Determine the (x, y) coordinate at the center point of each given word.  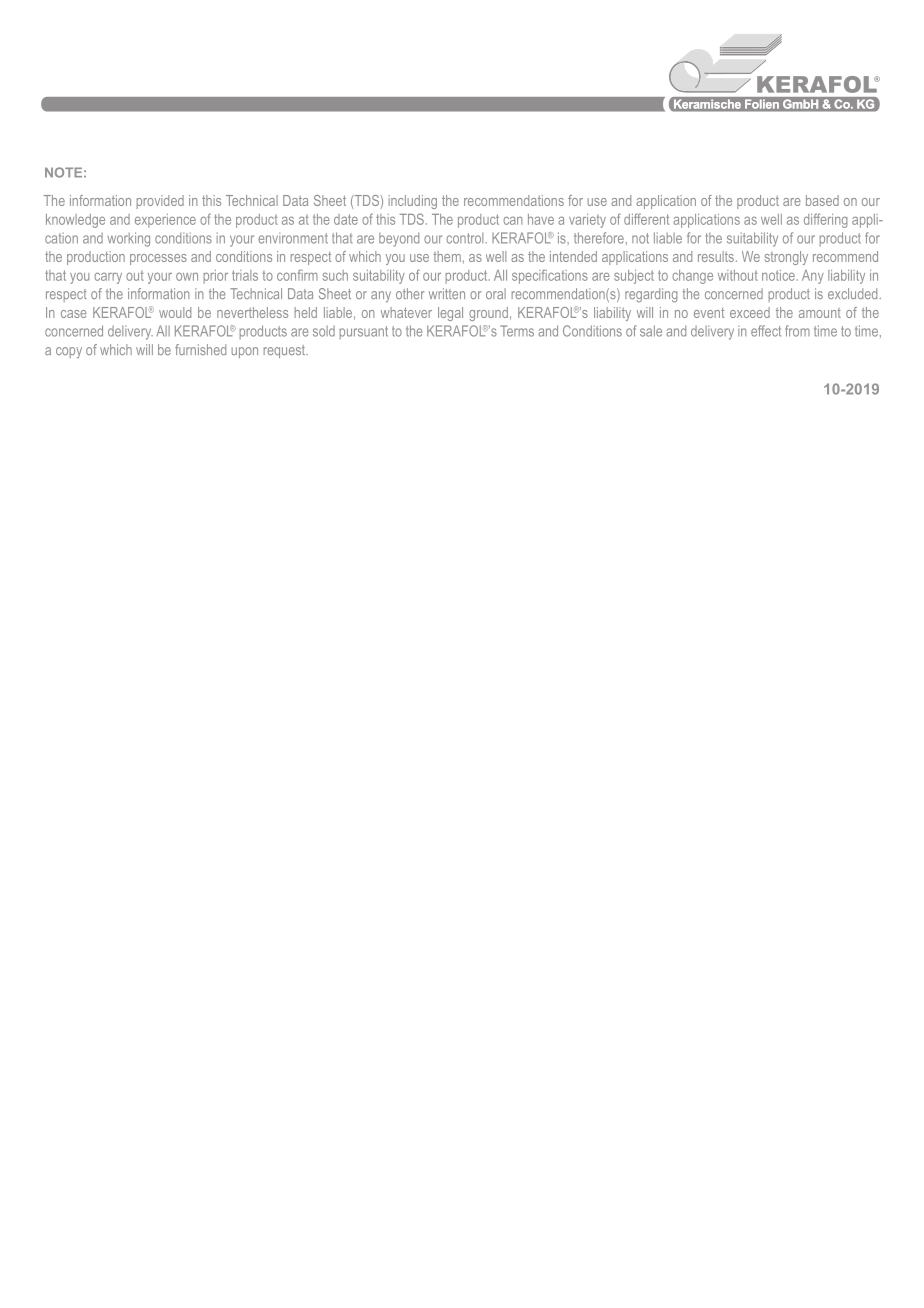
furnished (200, 349)
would (175, 312)
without (738, 275)
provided (160, 202)
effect (766, 331)
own (187, 277)
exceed (750, 312)
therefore (599, 238)
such (335, 275)
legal (450, 314)
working (128, 239)
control (466, 238)
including (413, 202)
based (822, 200)
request (286, 351)
